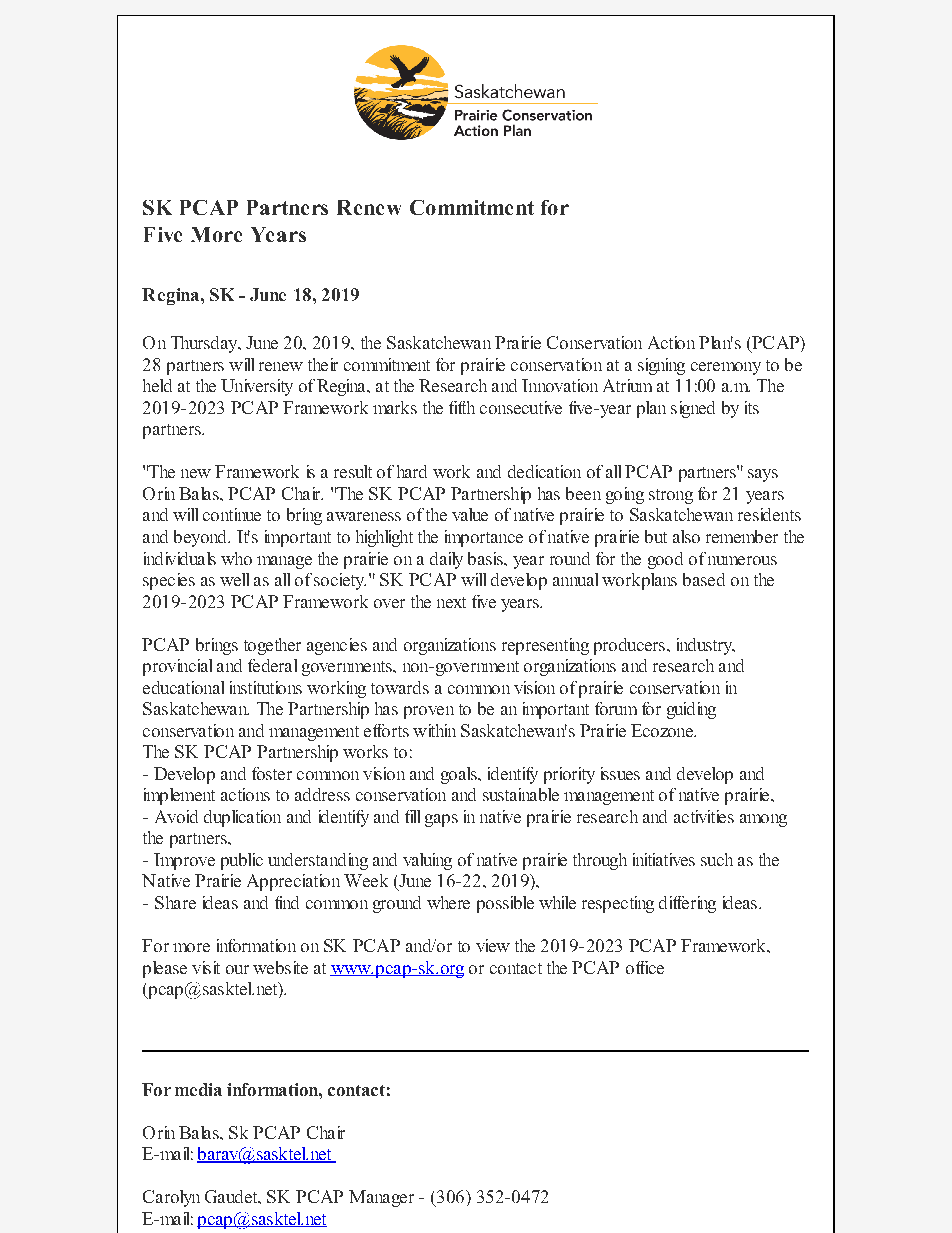 The image size is (952, 1233). Describe the element at coordinates (462, 407) in the screenshot. I see `fifth` at that location.
